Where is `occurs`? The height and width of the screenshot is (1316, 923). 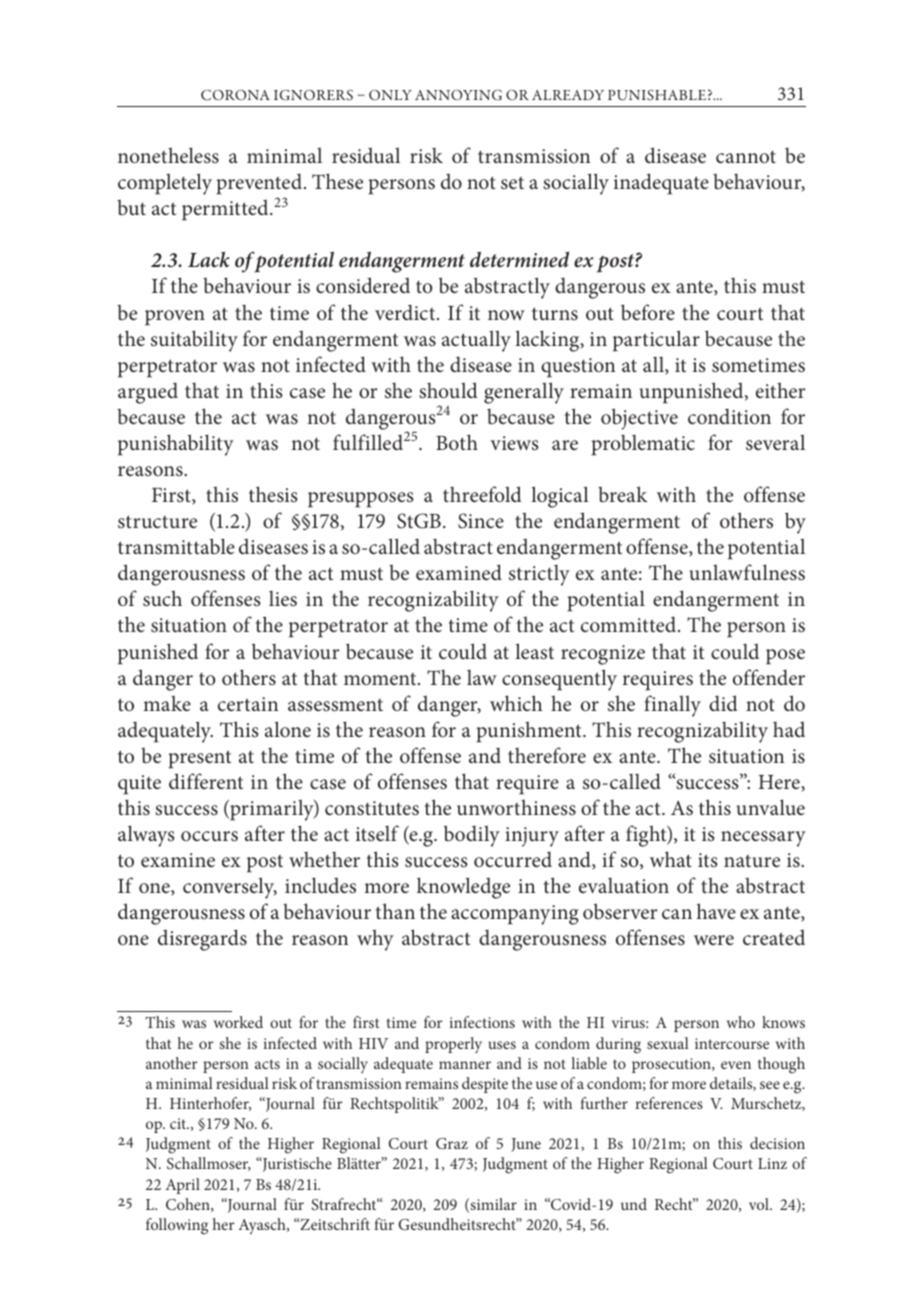
occurs is located at coordinates (209, 836).
